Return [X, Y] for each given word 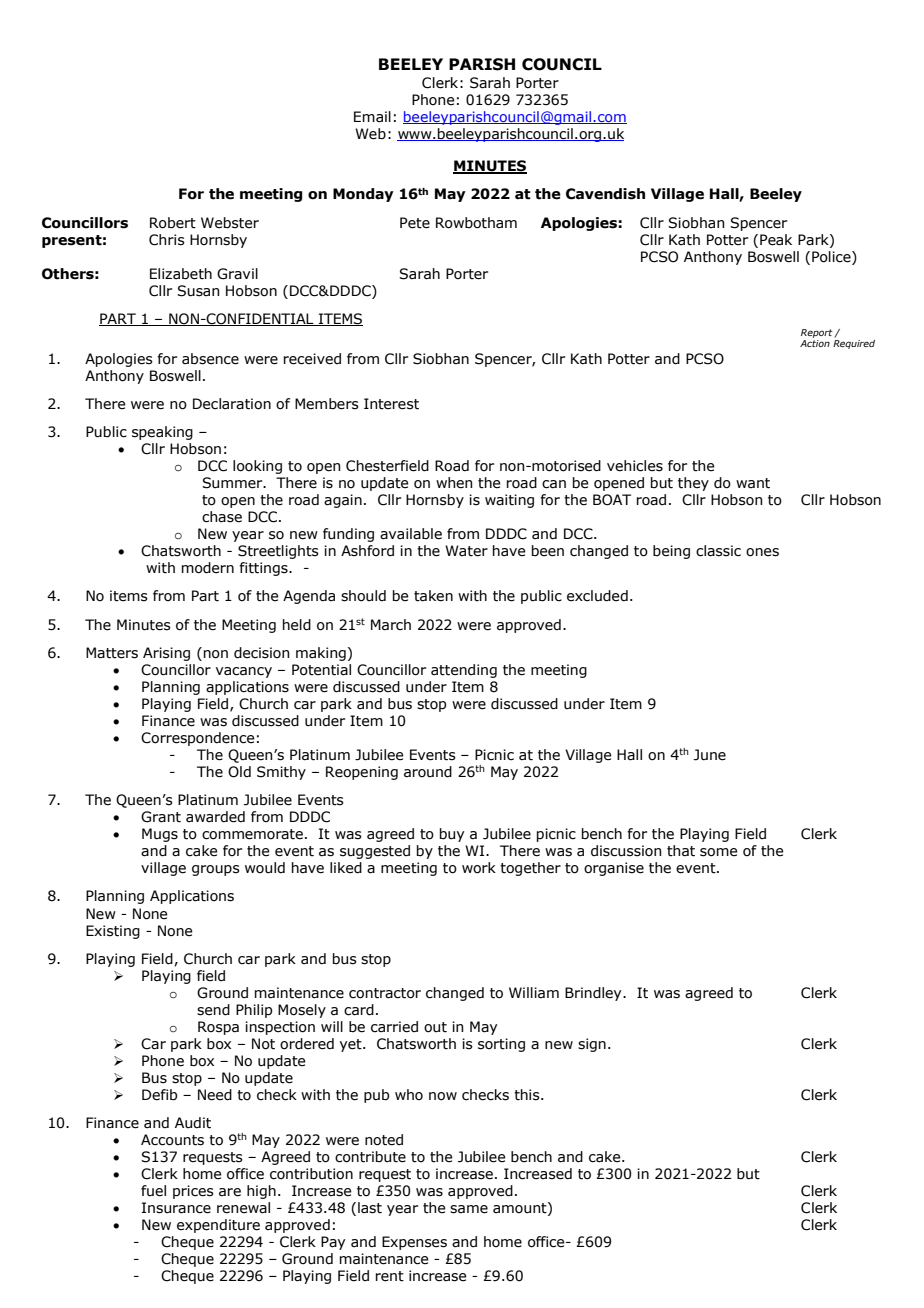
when [454, 483]
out [435, 1027]
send [213, 1010]
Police [832, 257]
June [710, 755]
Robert [173, 223]
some [718, 852]
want [753, 483]
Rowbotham [476, 223]
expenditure [218, 1226]
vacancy [244, 672]
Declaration [232, 404]
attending [464, 671]
